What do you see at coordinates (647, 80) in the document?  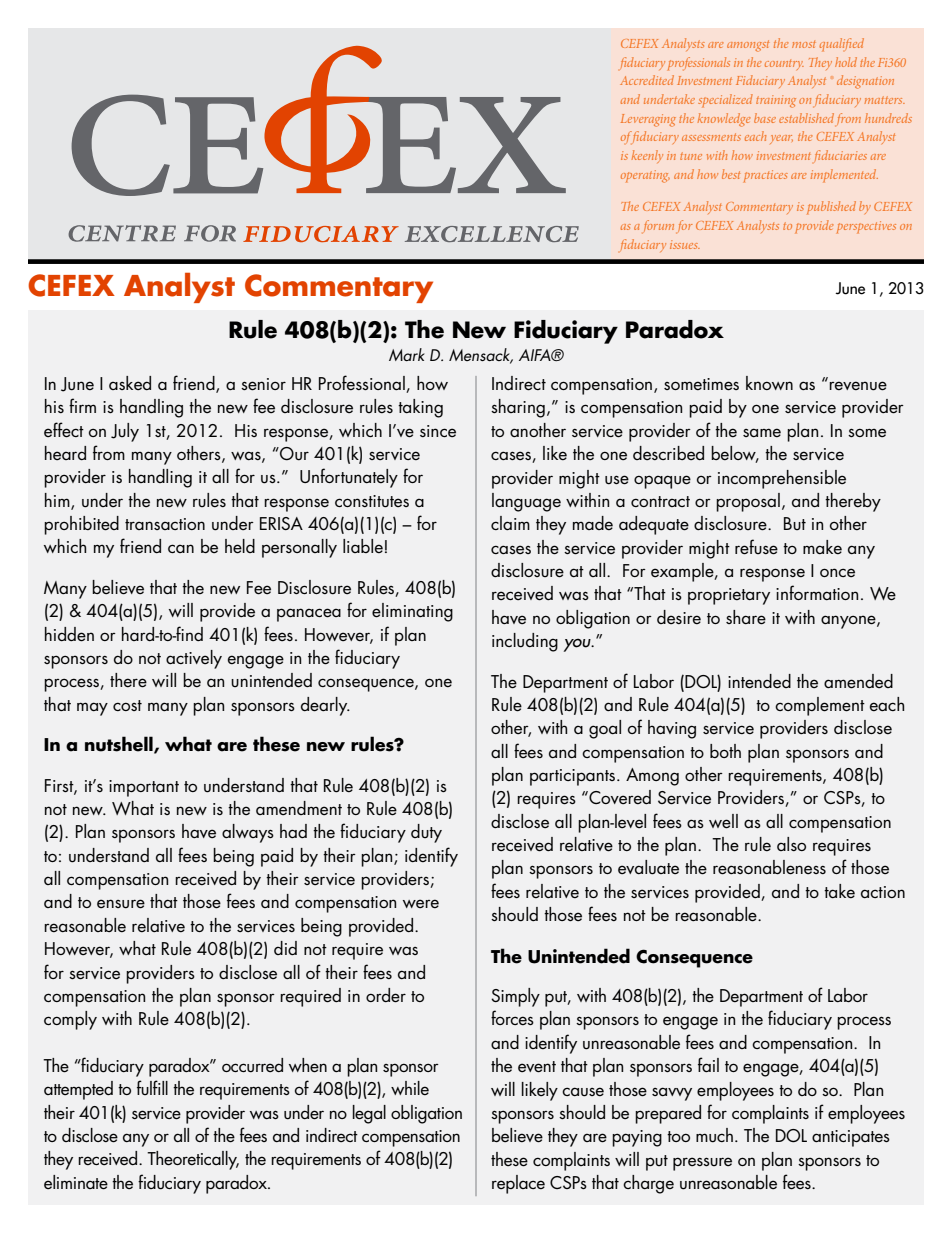 I see `Accredited` at bounding box center [647, 80].
